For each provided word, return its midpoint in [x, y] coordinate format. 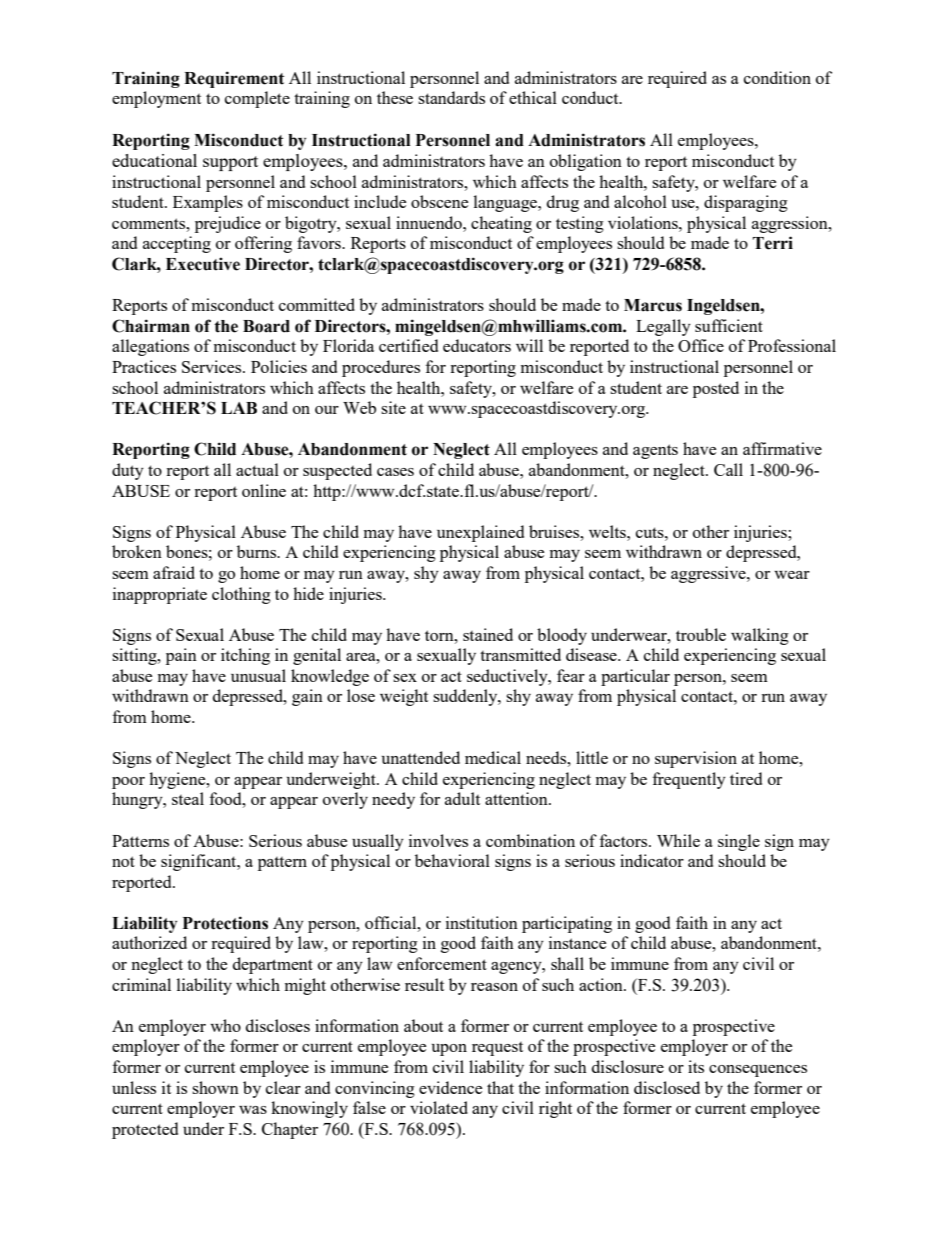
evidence [450, 1087]
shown [215, 1087]
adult [462, 798]
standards [451, 97]
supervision [696, 759]
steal [188, 798]
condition [777, 77]
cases [395, 472]
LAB [239, 408]
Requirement [234, 79]
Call [728, 469]
